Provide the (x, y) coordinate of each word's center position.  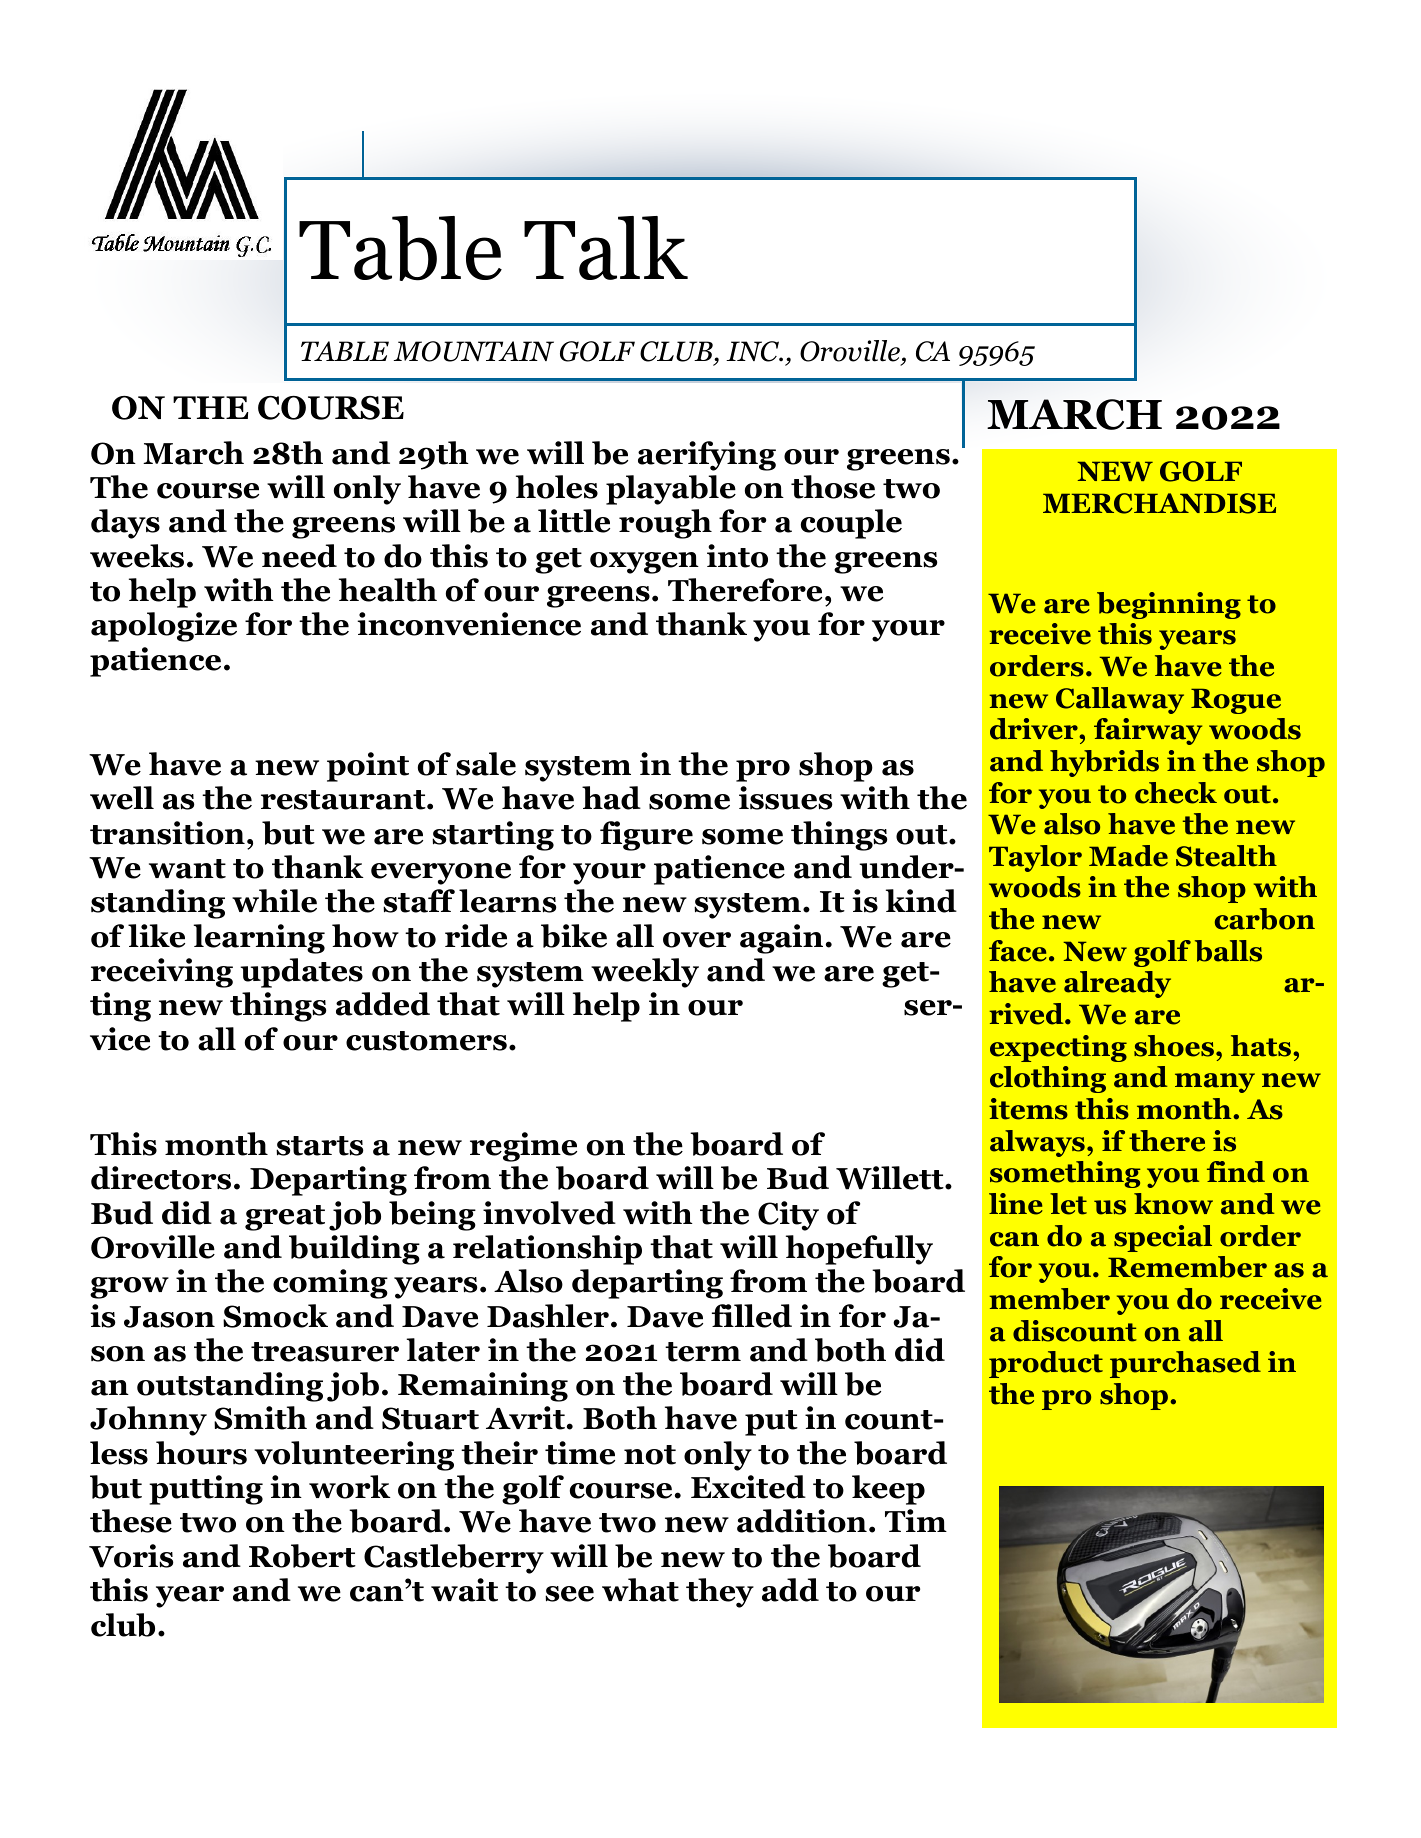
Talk (606, 248)
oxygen (644, 563)
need (299, 556)
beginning (1169, 605)
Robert (302, 1556)
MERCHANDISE (1159, 503)
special (1163, 1238)
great (285, 1218)
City (788, 1216)
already (1117, 984)
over (697, 940)
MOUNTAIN (474, 351)
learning (259, 939)
